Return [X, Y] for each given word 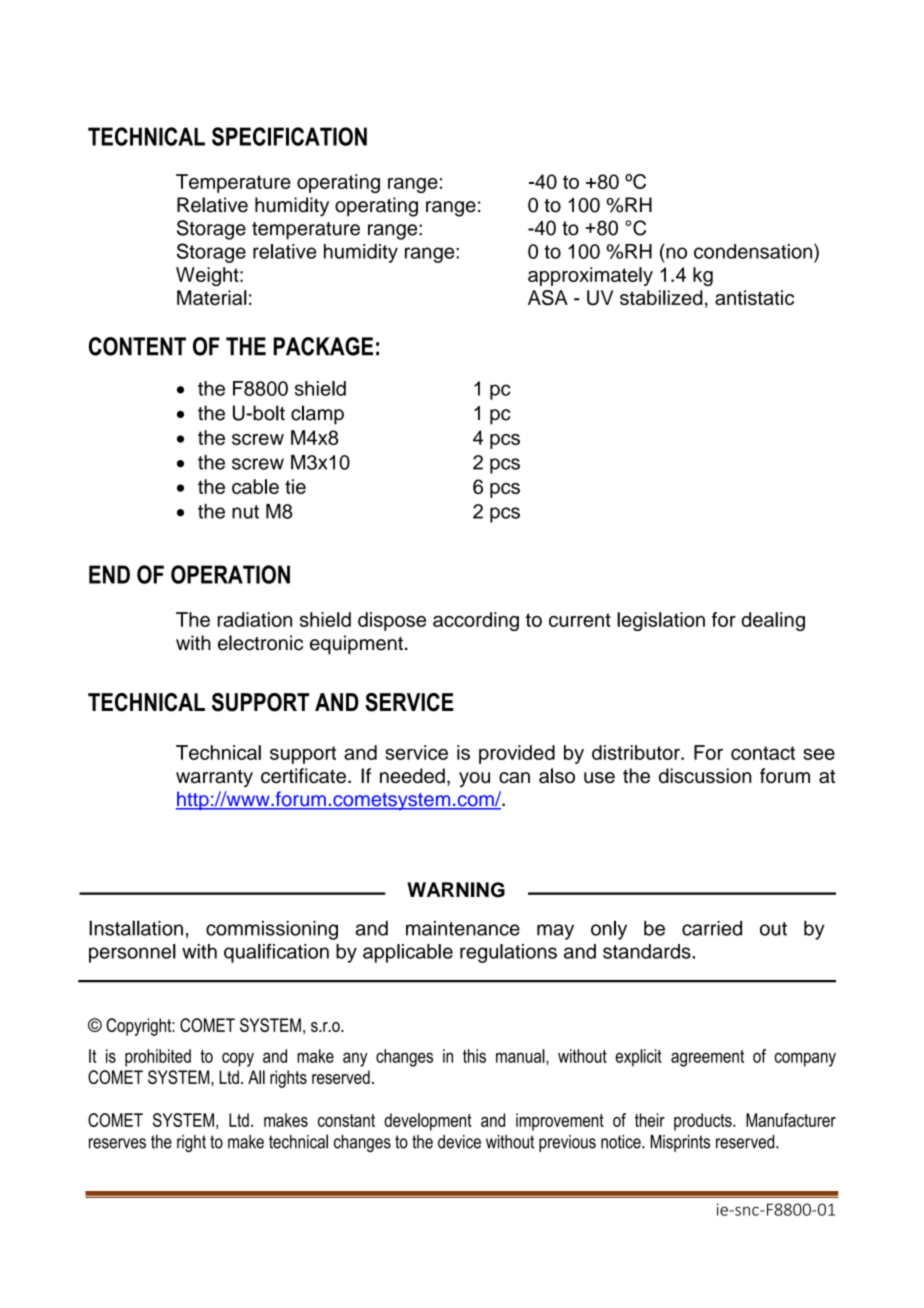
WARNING [456, 890]
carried [712, 928]
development [428, 1122]
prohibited [158, 1058]
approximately [590, 276]
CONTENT [137, 346]
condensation [754, 251]
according [476, 621]
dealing [773, 621]
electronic [260, 643]
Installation [136, 928]
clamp [317, 415]
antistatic [754, 297]
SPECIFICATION [289, 136]
